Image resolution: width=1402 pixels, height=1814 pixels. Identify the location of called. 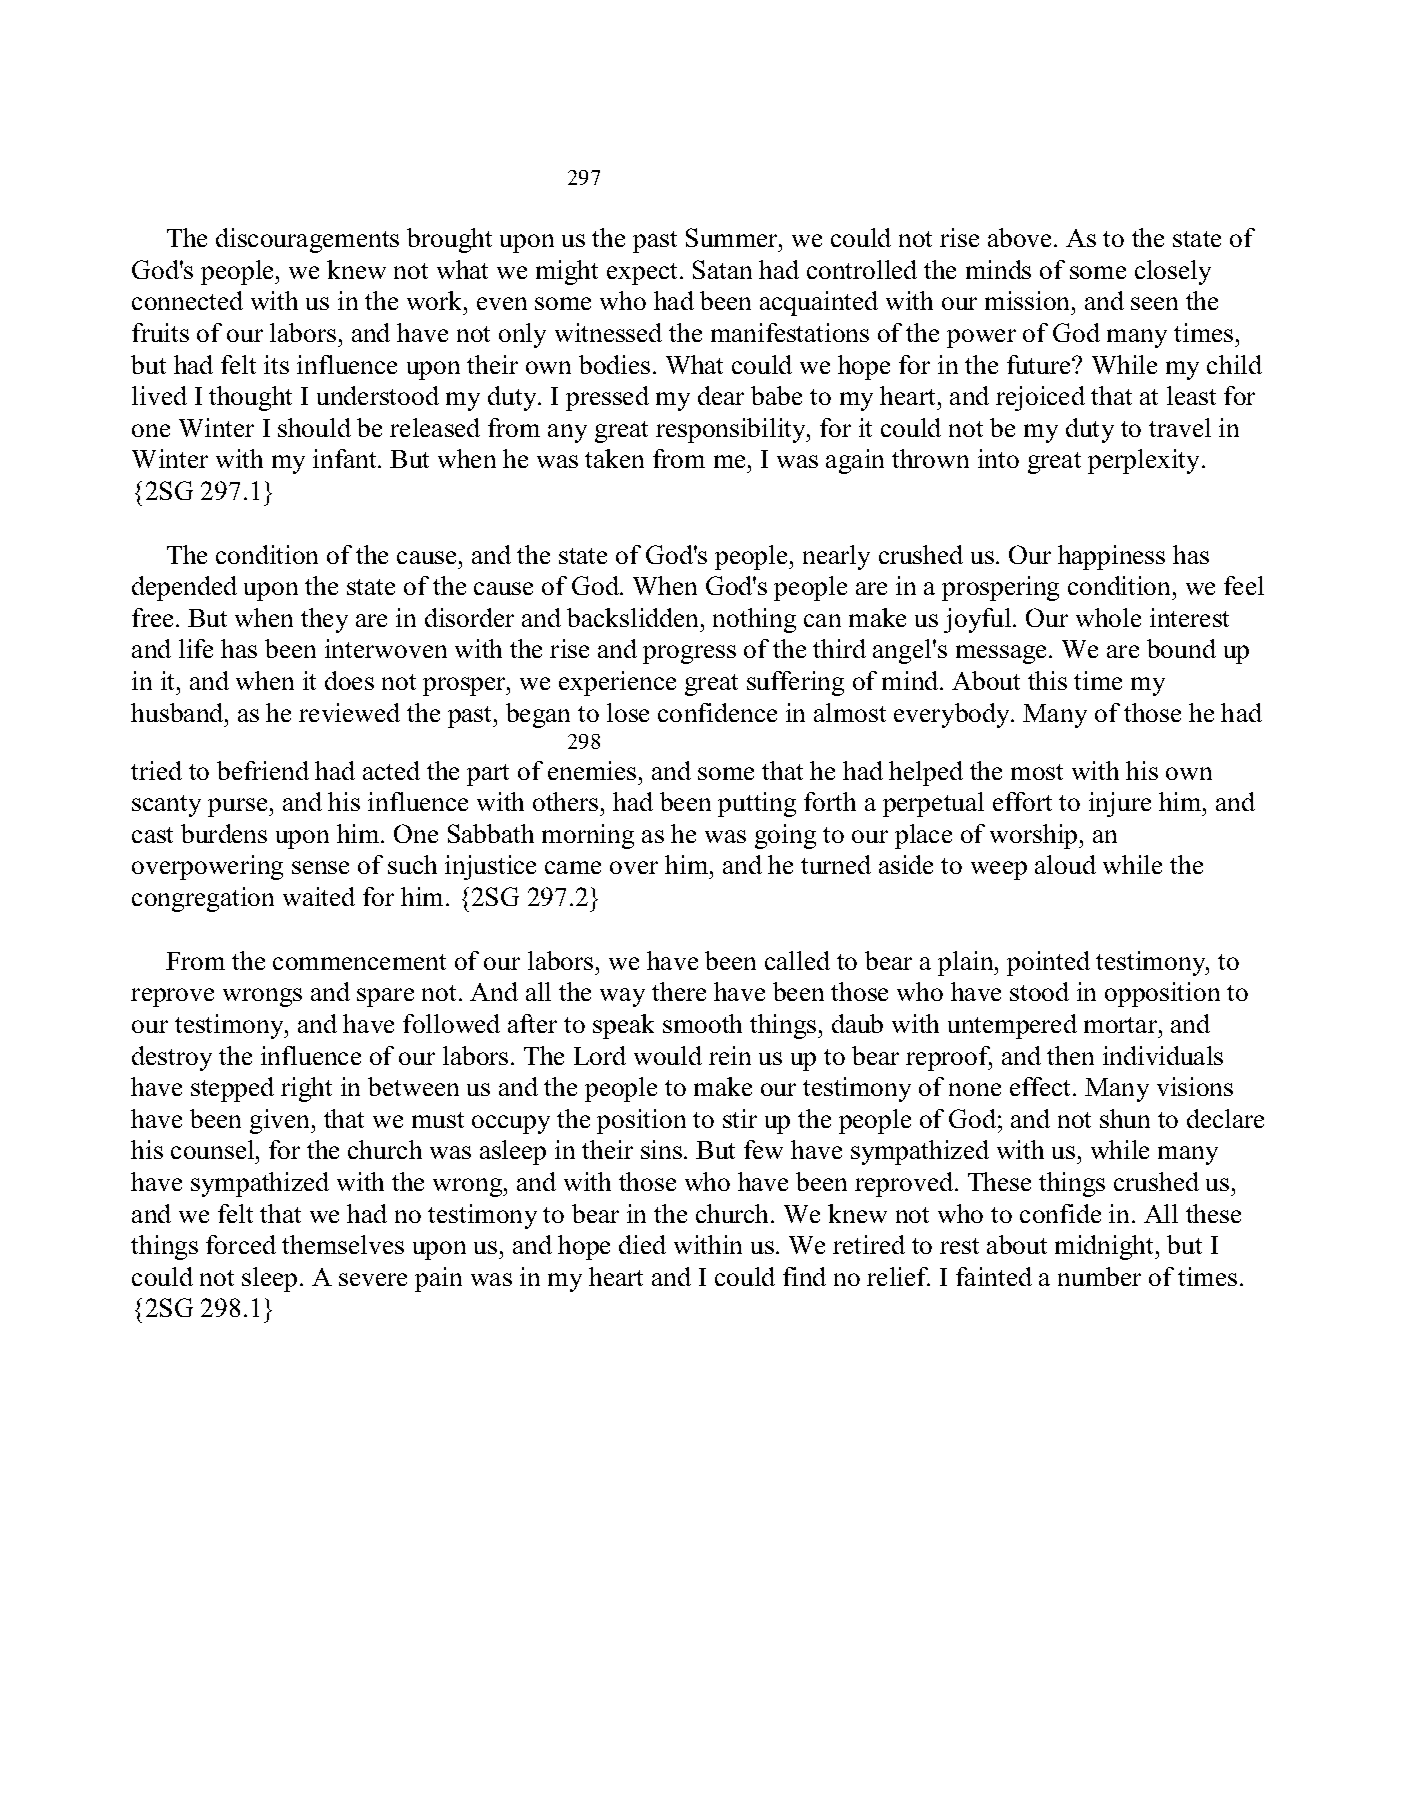
(797, 960).
